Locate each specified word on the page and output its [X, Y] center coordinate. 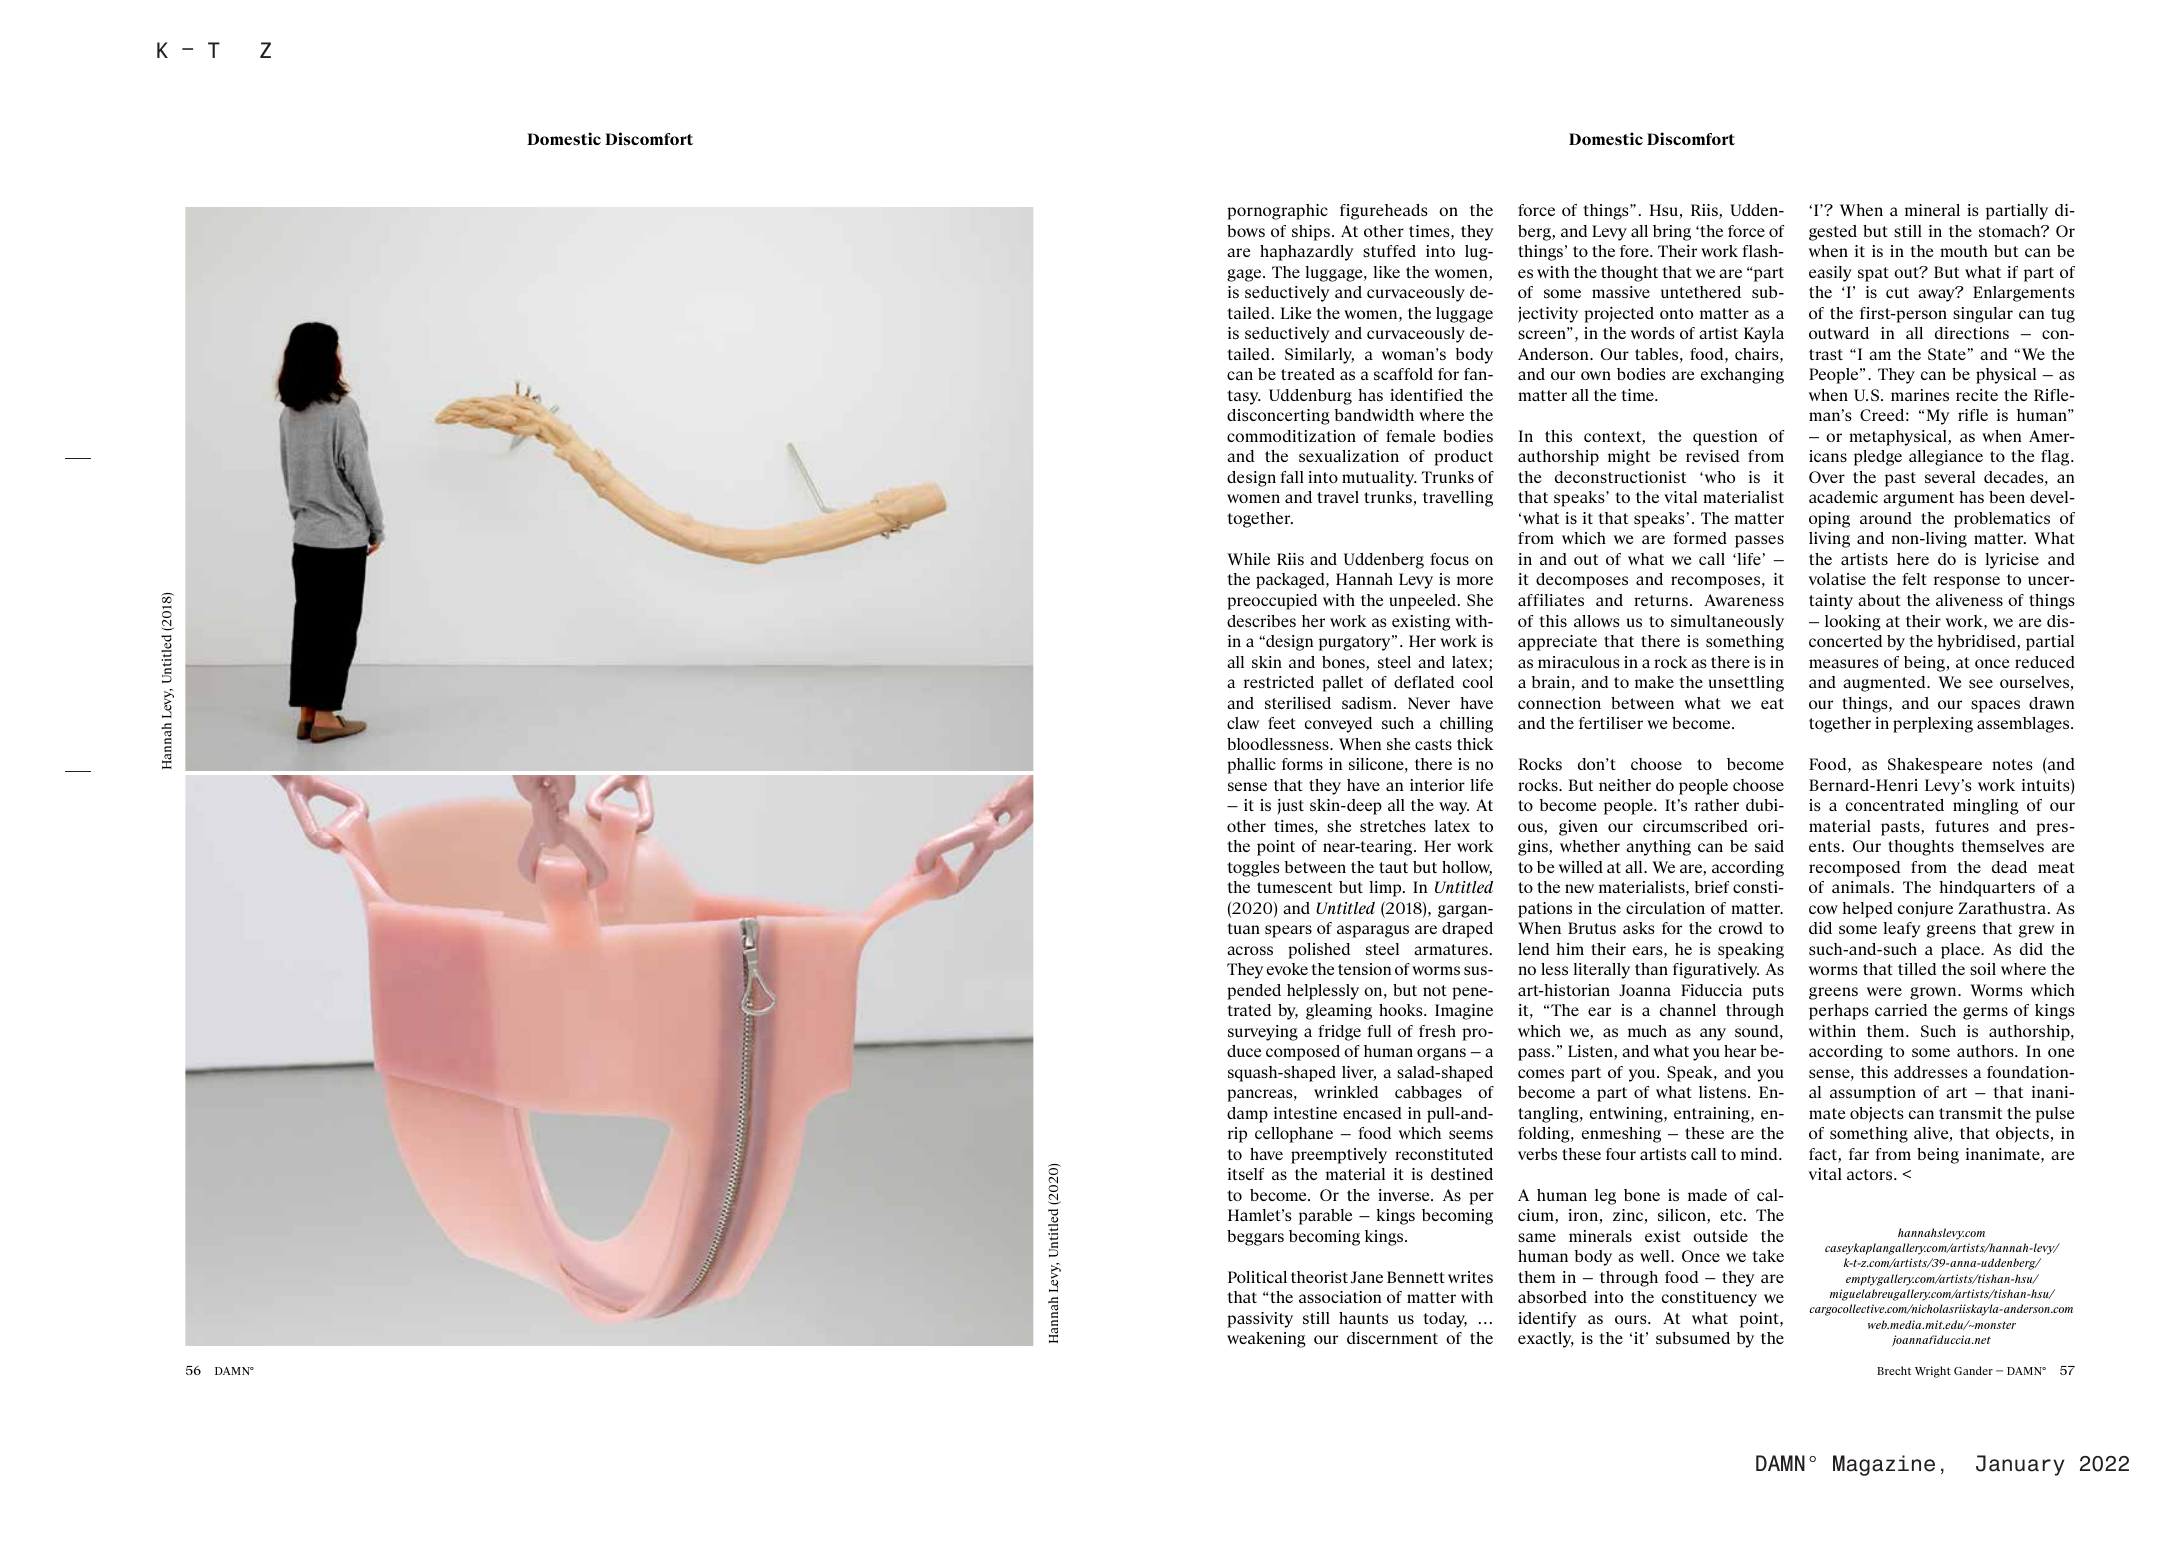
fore [1635, 251]
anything [1658, 848]
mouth [1964, 251]
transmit [1970, 1113]
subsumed [1693, 1338]
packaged [1291, 581]
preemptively [1339, 1156]
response [1967, 582]
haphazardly [1307, 253]
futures [1962, 826]
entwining [1627, 1115]
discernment [1392, 1338]
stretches [1393, 826]
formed [1700, 538]
